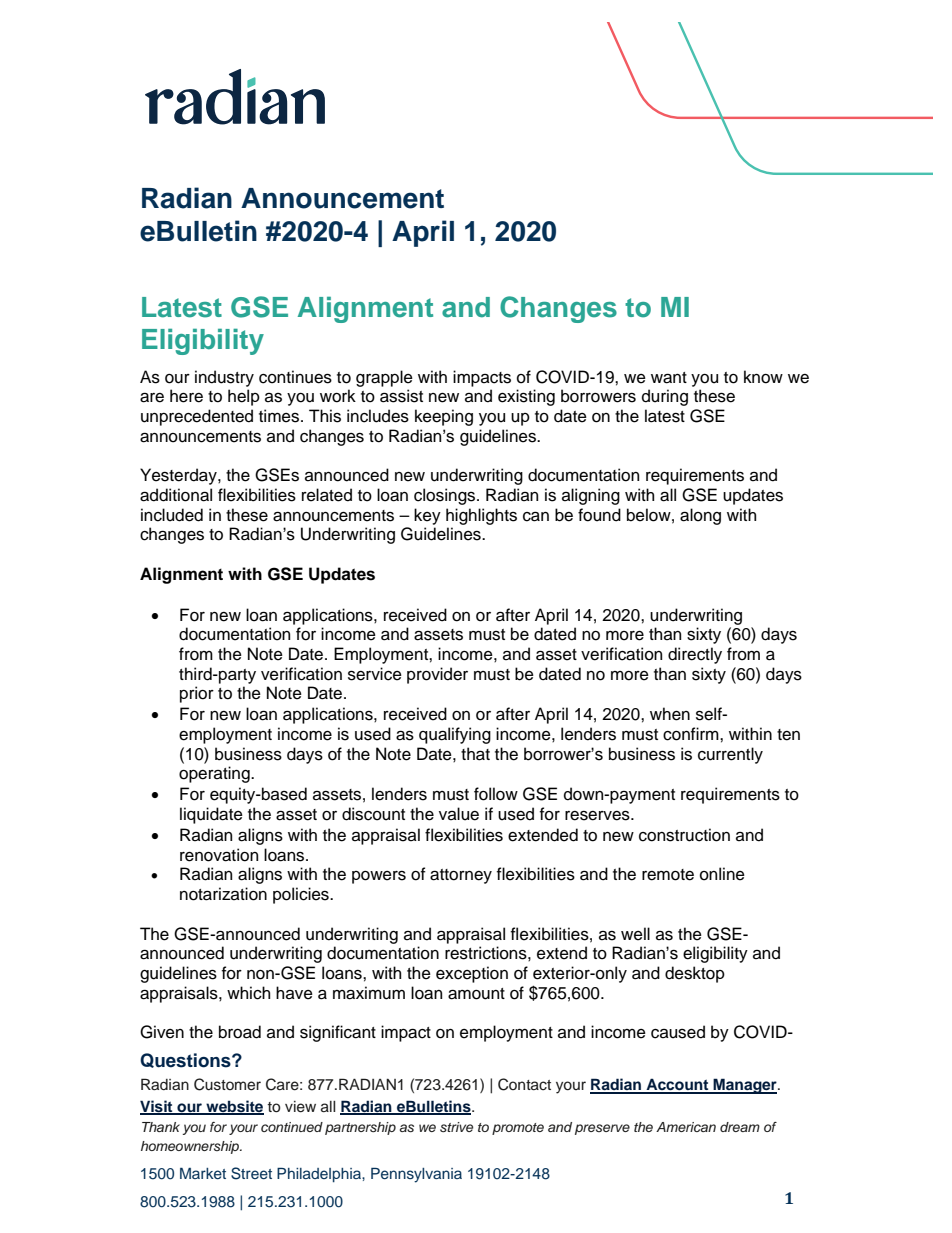 The image size is (952, 1233). I want to click on remote, so click(668, 875).
